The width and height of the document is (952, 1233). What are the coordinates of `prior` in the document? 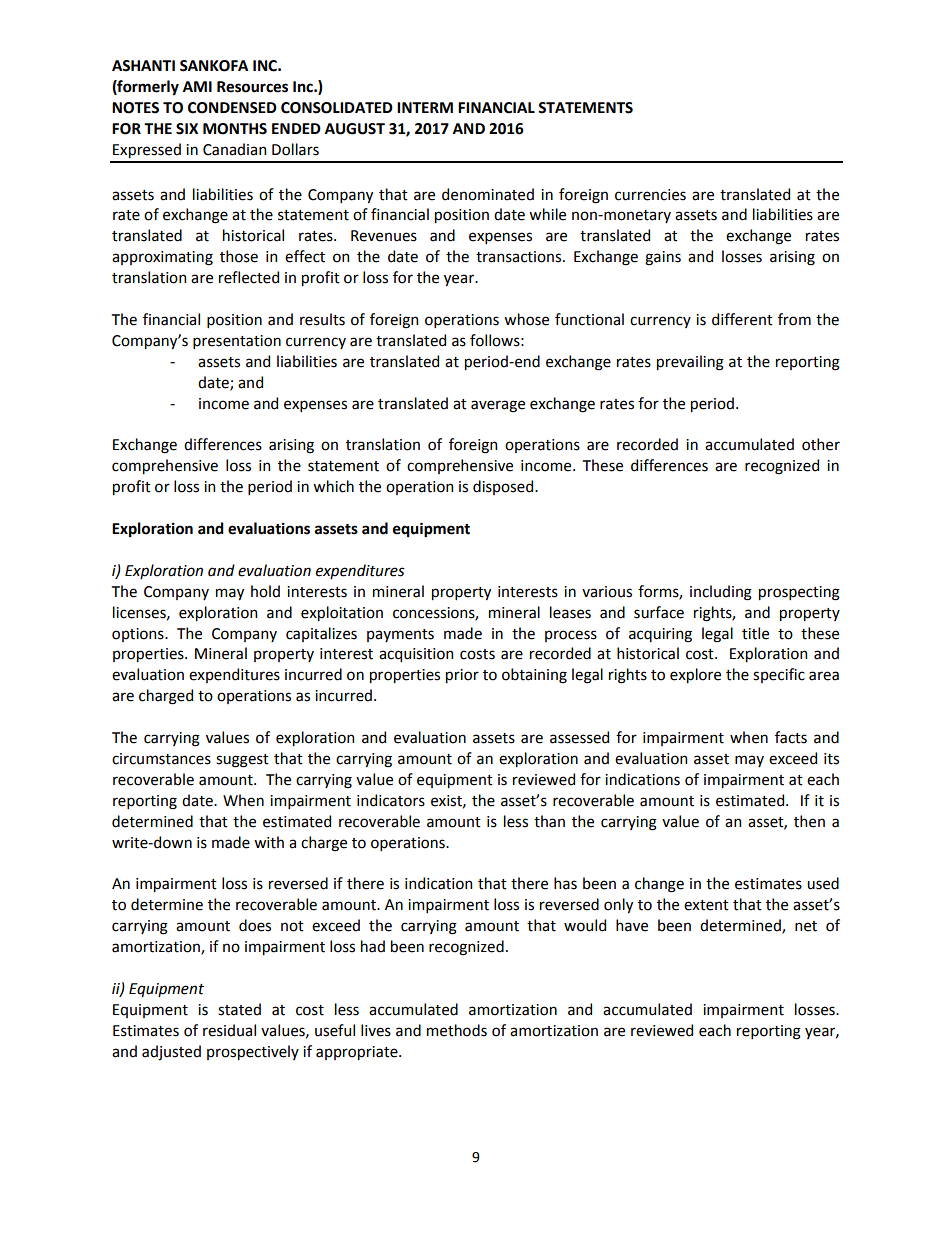 It's located at (462, 676).
